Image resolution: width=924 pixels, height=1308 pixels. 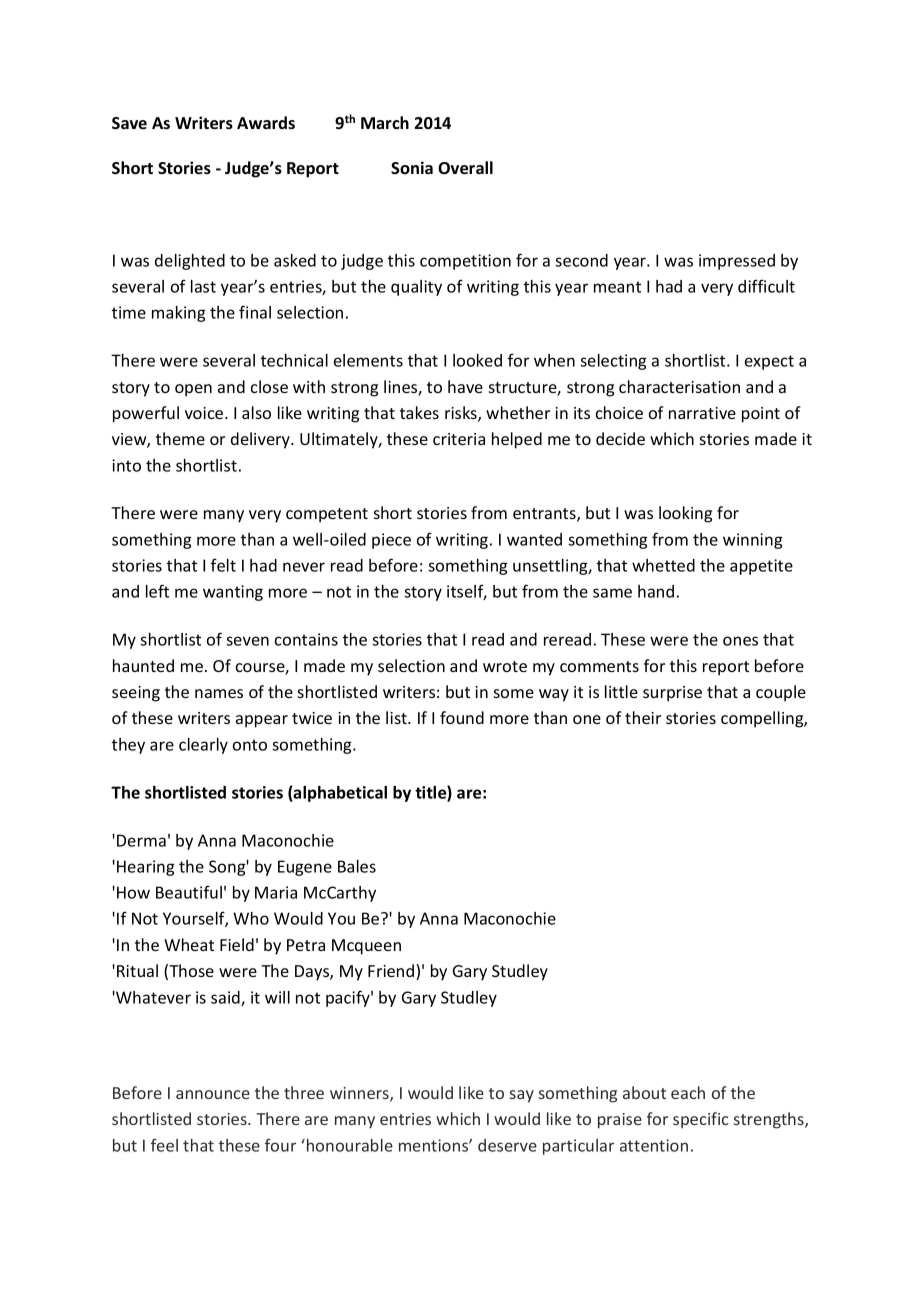 What do you see at coordinates (701, 1120) in the page?
I see `specific` at bounding box center [701, 1120].
